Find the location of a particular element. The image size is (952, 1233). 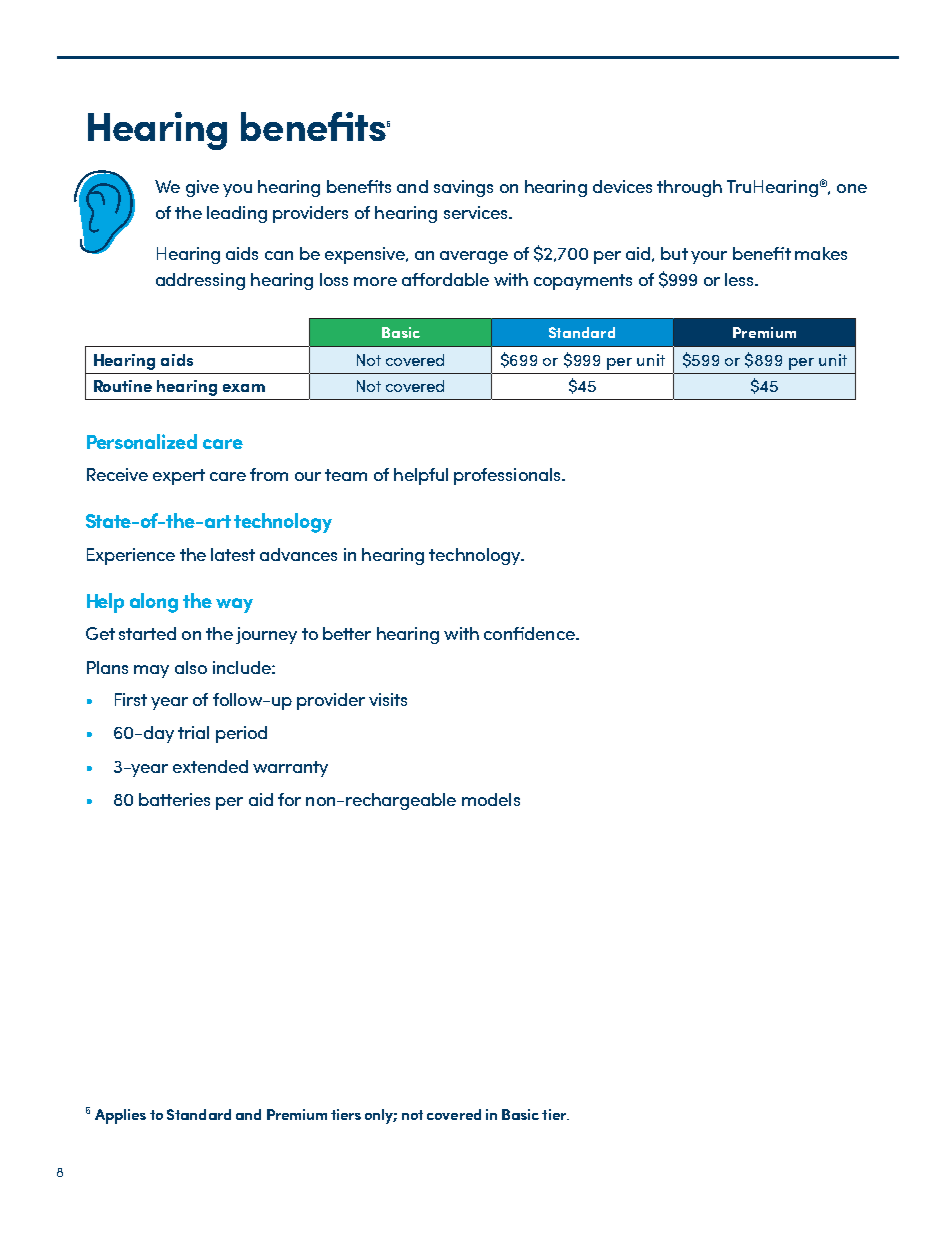

models is located at coordinates (491, 799).
